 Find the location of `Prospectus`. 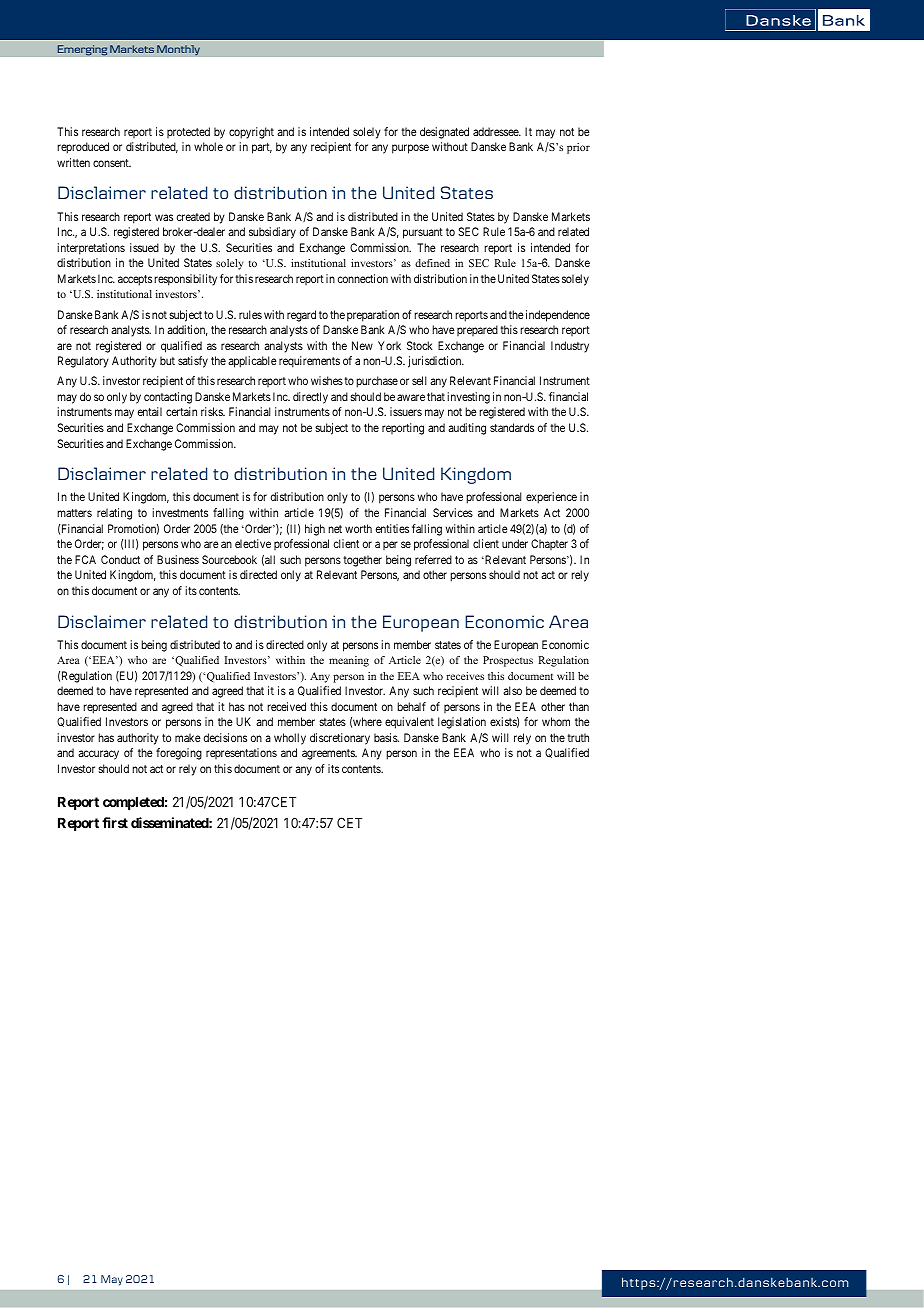

Prospectus is located at coordinates (508, 661).
